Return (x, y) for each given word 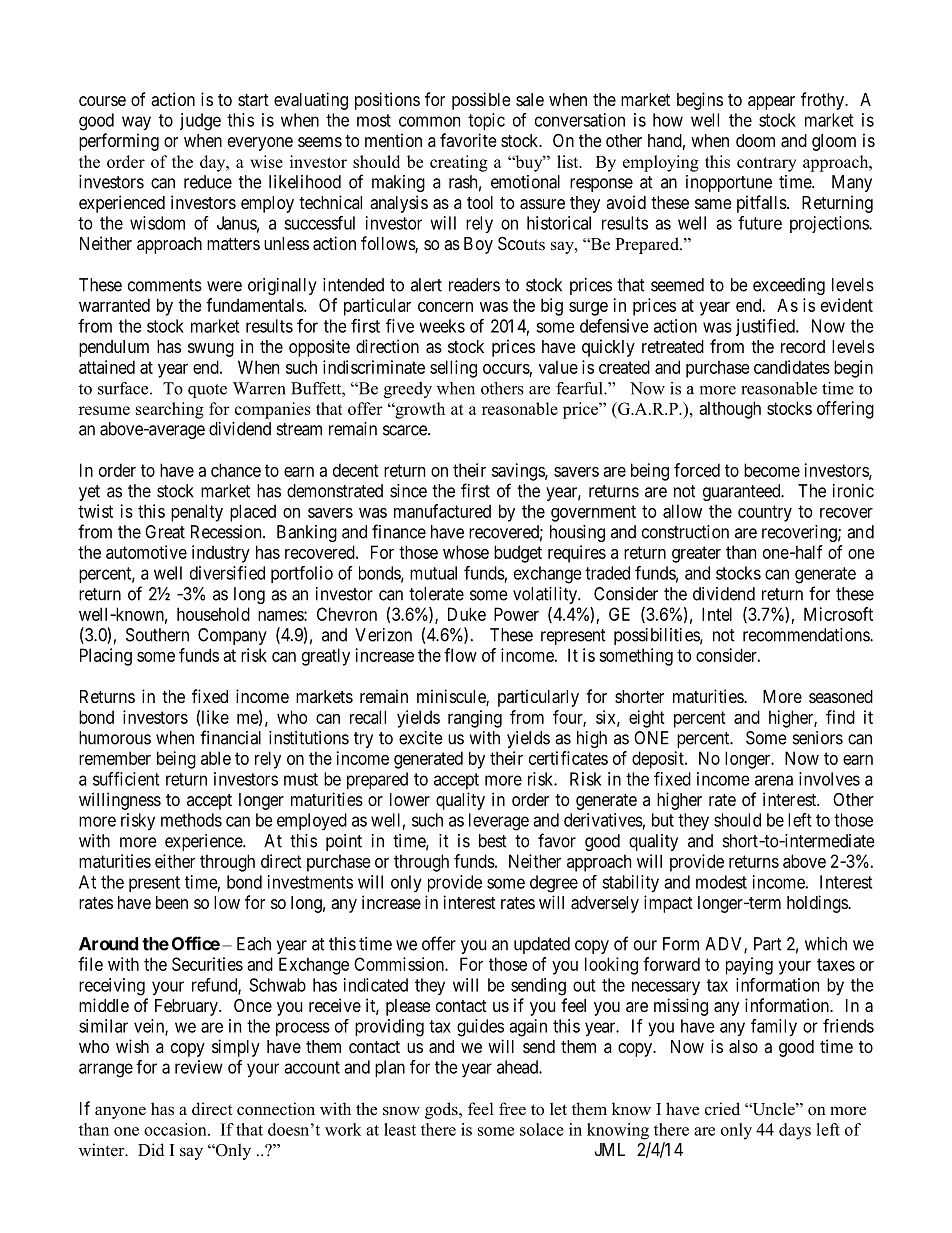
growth (419, 410)
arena (774, 780)
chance (236, 470)
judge (200, 122)
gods (442, 1110)
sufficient (126, 779)
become (772, 470)
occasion (176, 1129)
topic (486, 121)
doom (755, 140)
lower (410, 799)
